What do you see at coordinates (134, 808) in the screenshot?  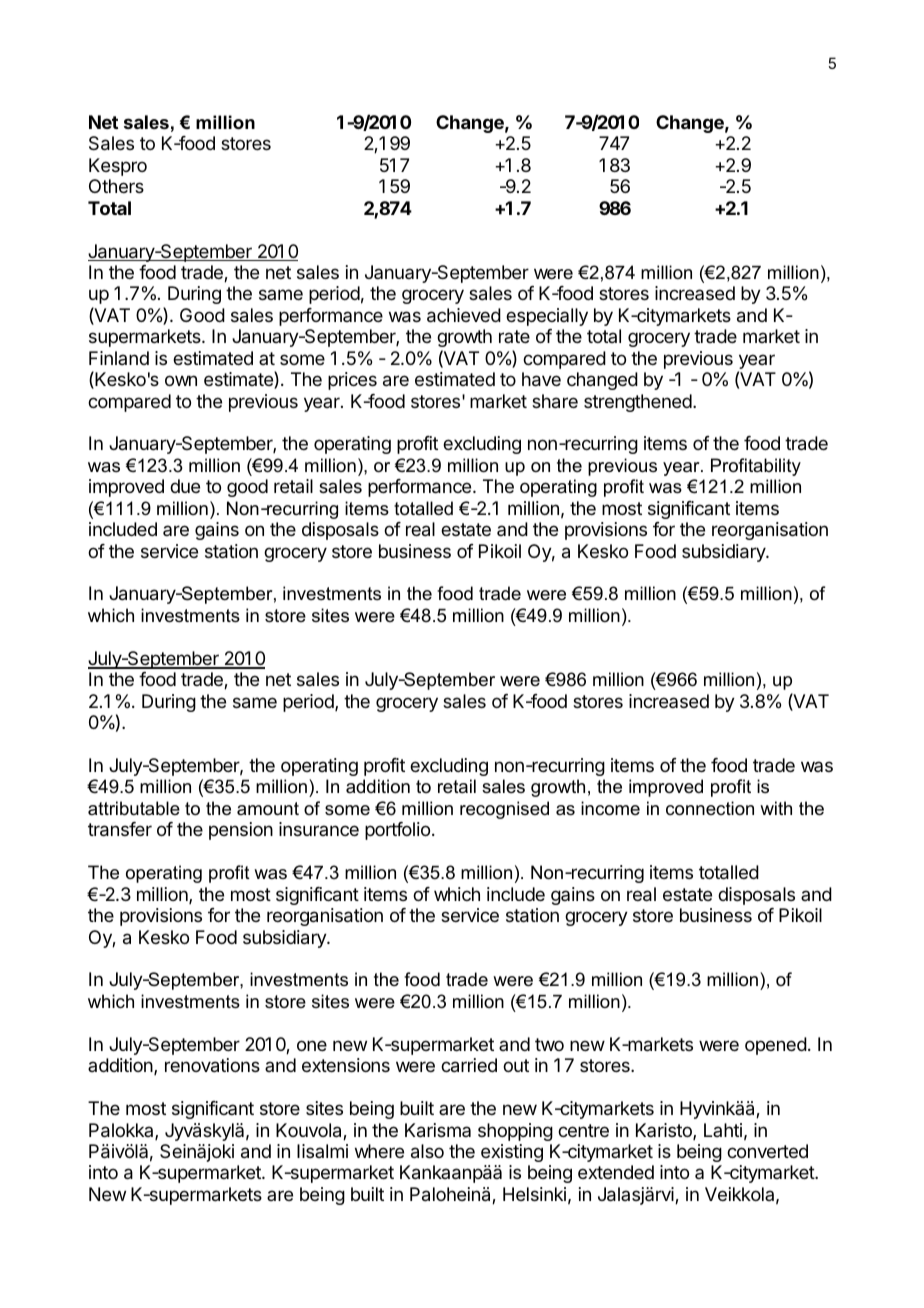 I see `attributable` at bounding box center [134, 808].
